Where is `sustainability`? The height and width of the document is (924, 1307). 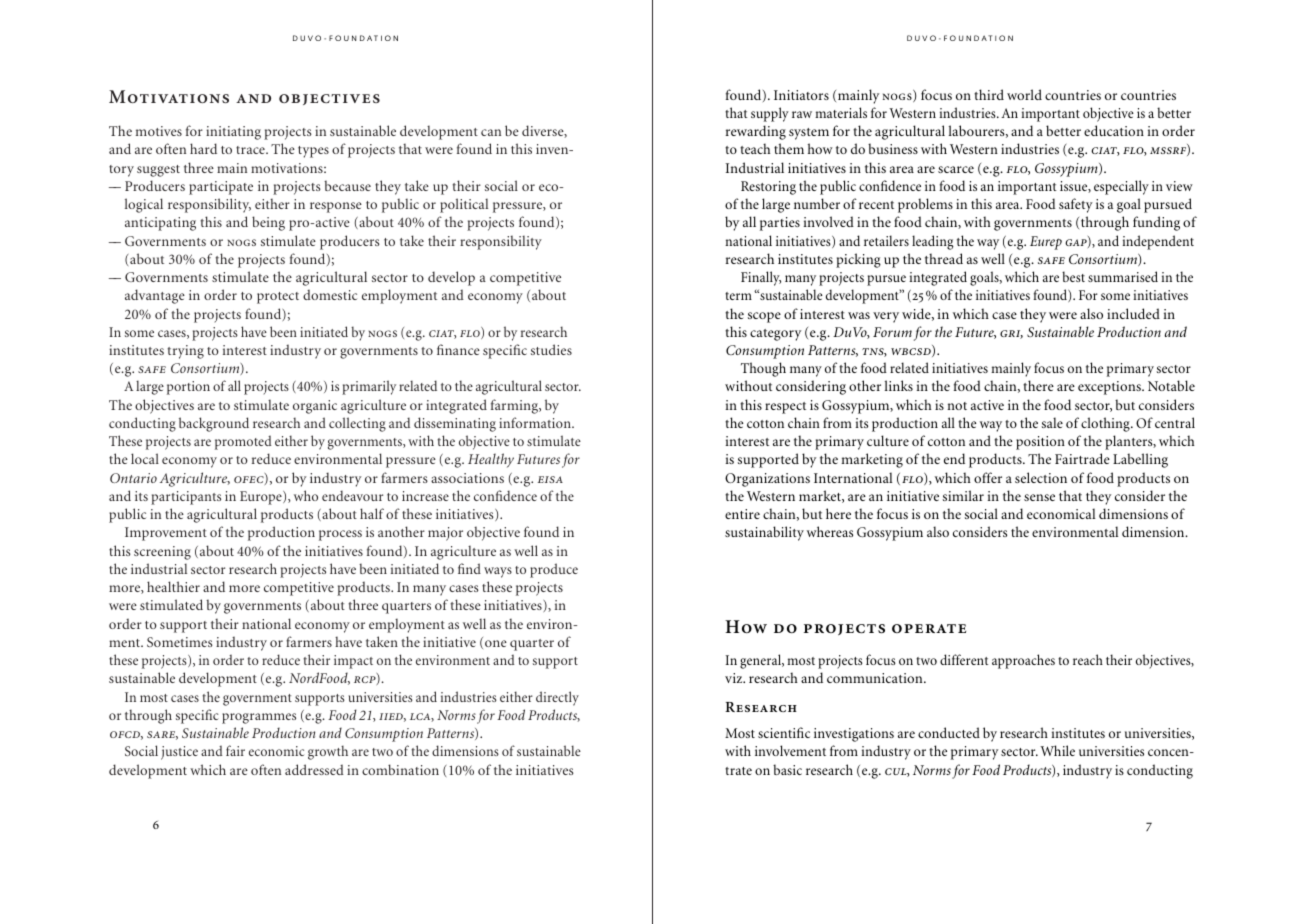
sustainability is located at coordinates (764, 533).
